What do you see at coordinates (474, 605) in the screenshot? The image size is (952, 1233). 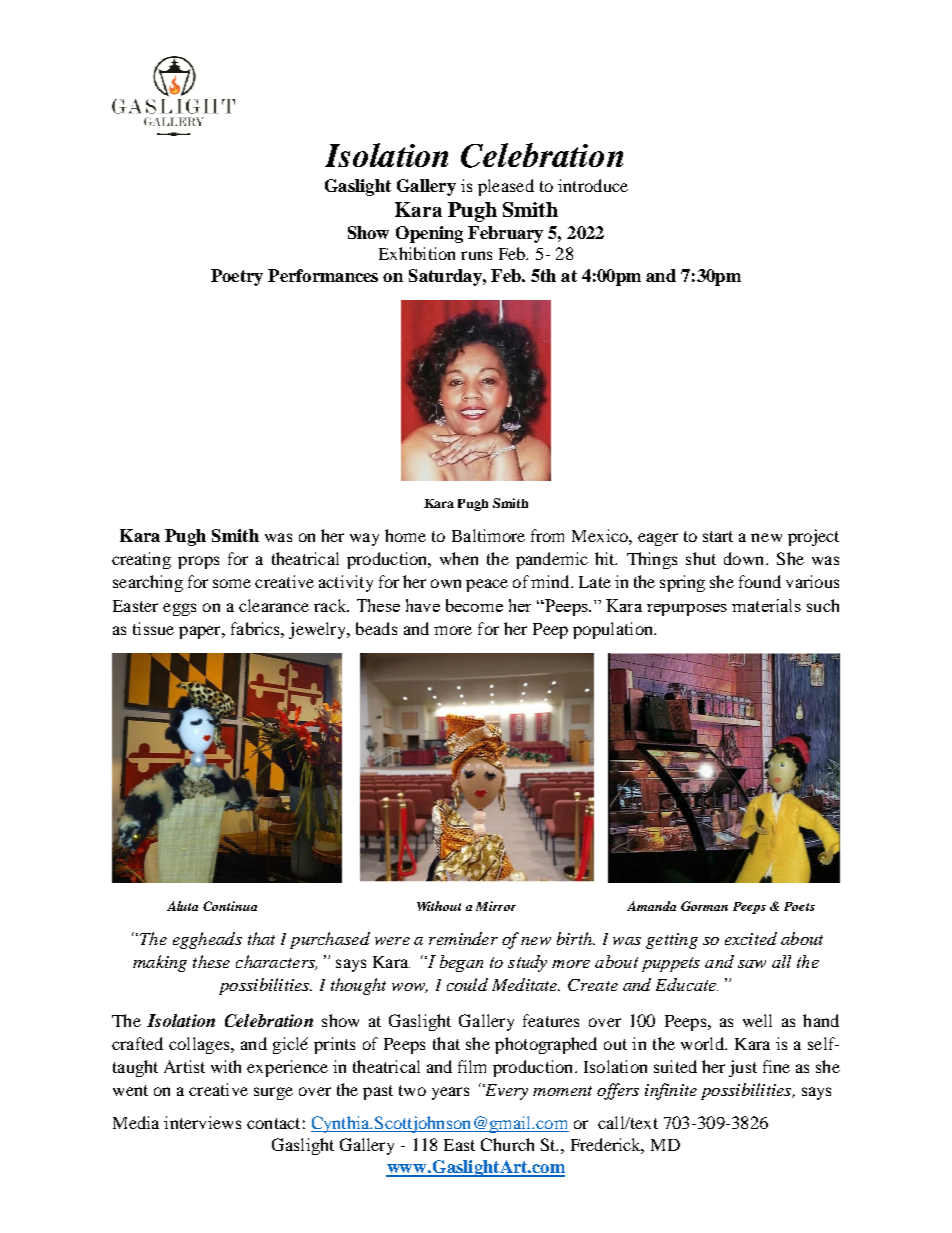 I see `become` at bounding box center [474, 605].
